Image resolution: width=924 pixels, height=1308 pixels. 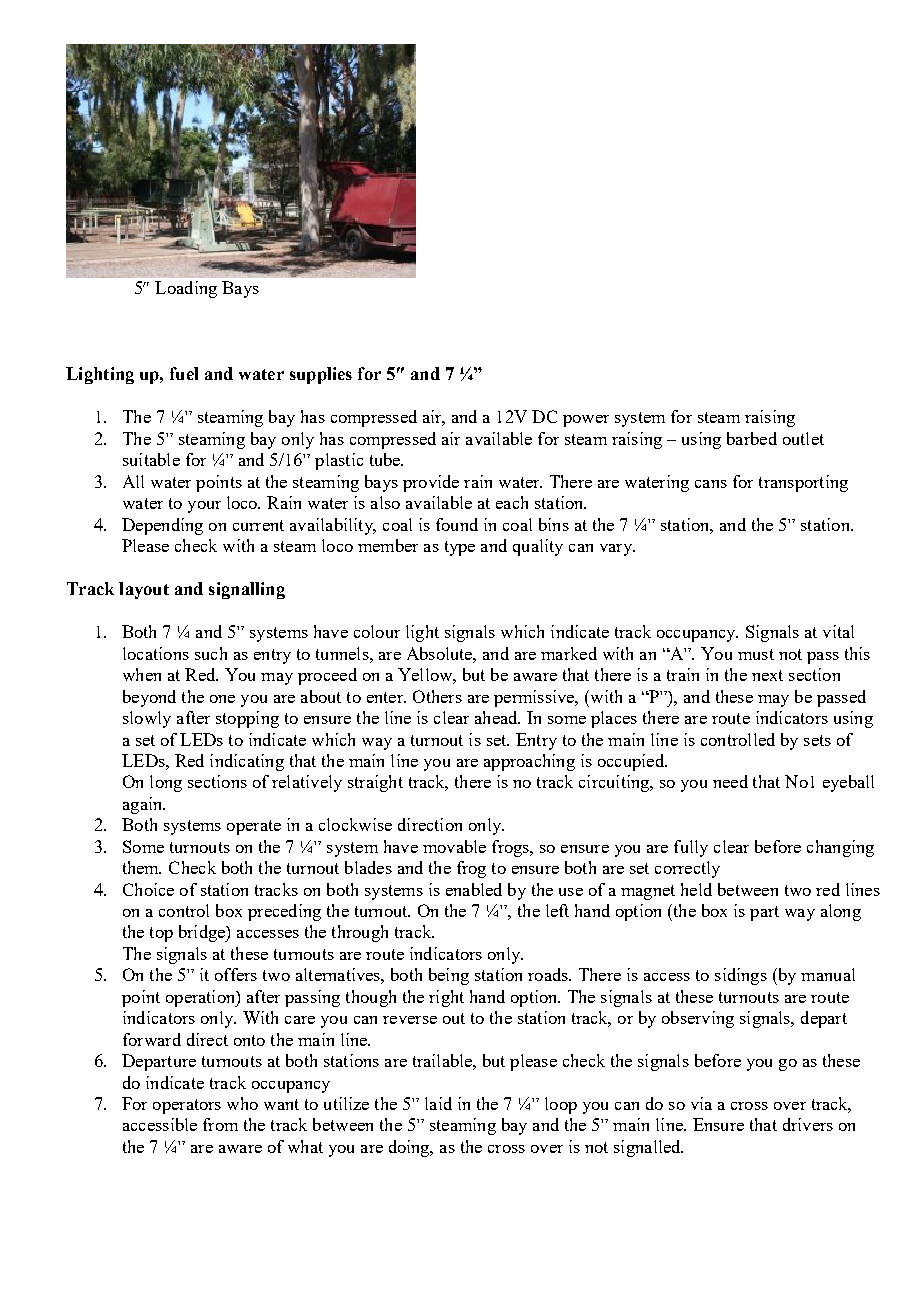 I want to click on from, so click(x=220, y=1124).
